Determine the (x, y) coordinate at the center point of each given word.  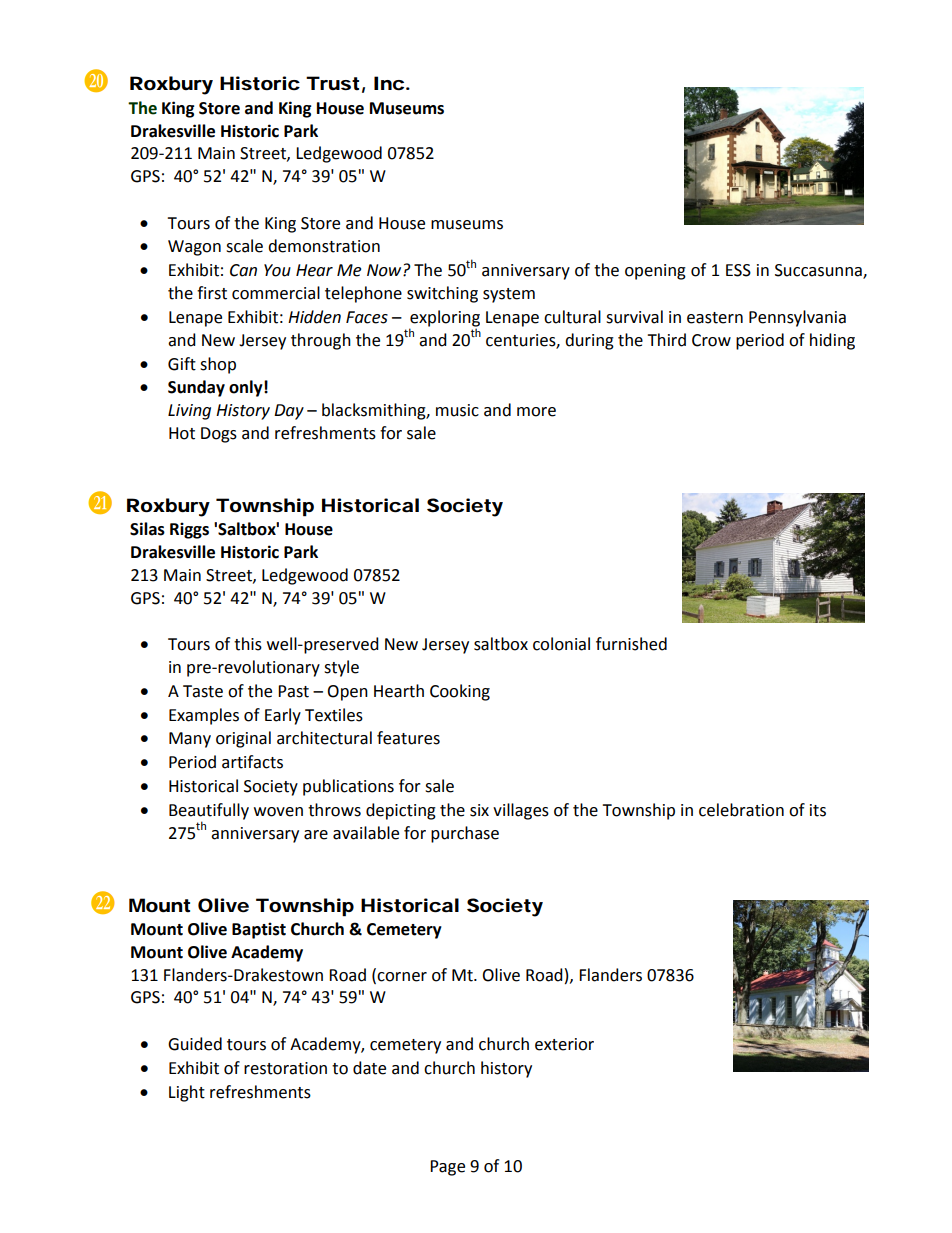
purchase (465, 834)
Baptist (259, 930)
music (457, 410)
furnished (631, 644)
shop (218, 365)
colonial (561, 644)
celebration (741, 810)
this (248, 644)
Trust (332, 83)
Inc (389, 83)
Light (187, 1093)
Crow (711, 340)
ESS (738, 270)
